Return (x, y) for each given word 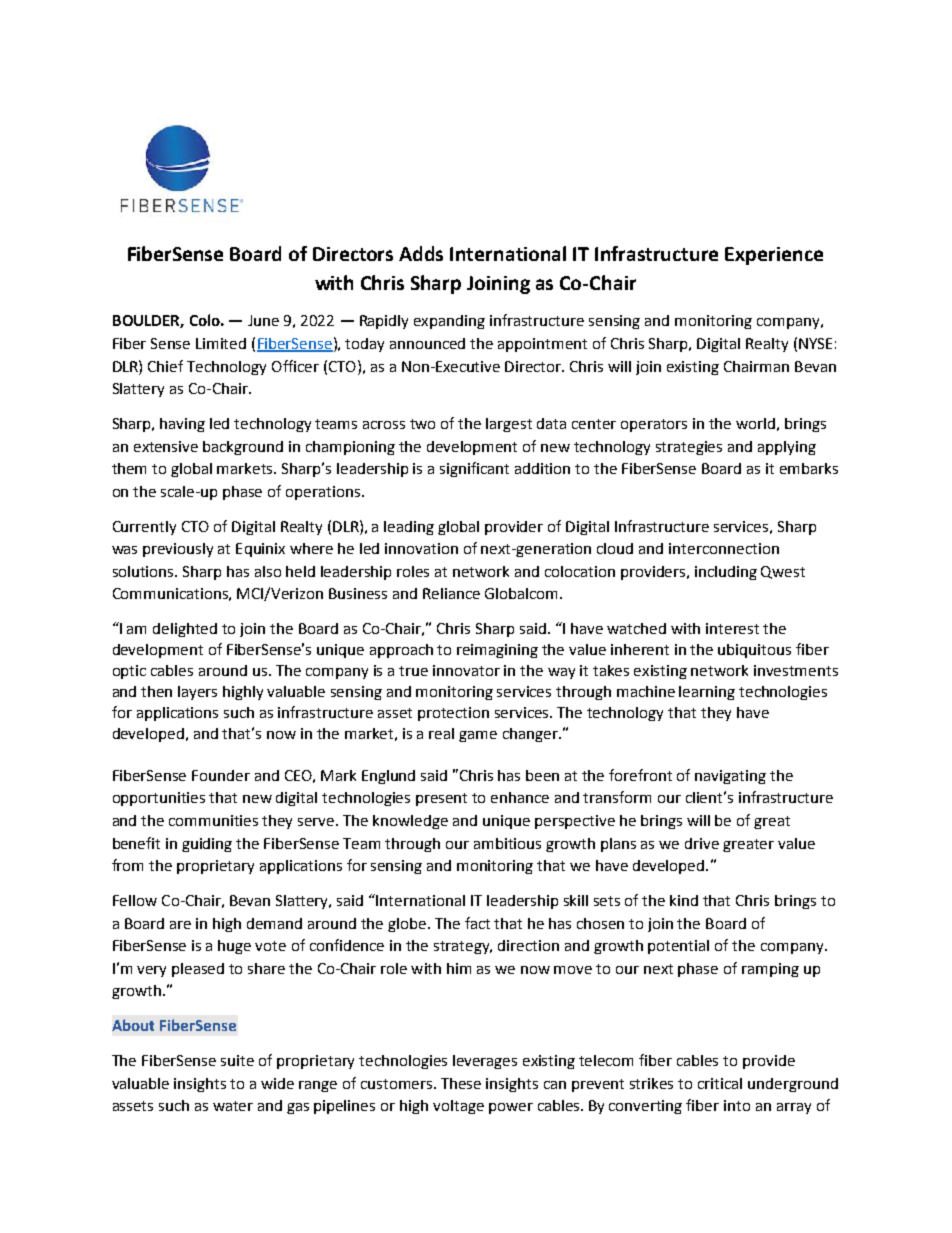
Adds (421, 253)
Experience (774, 256)
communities (213, 820)
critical (720, 1083)
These (461, 1083)
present (441, 799)
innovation (421, 548)
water (233, 1106)
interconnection (724, 548)
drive (702, 843)
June (263, 320)
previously (178, 550)
